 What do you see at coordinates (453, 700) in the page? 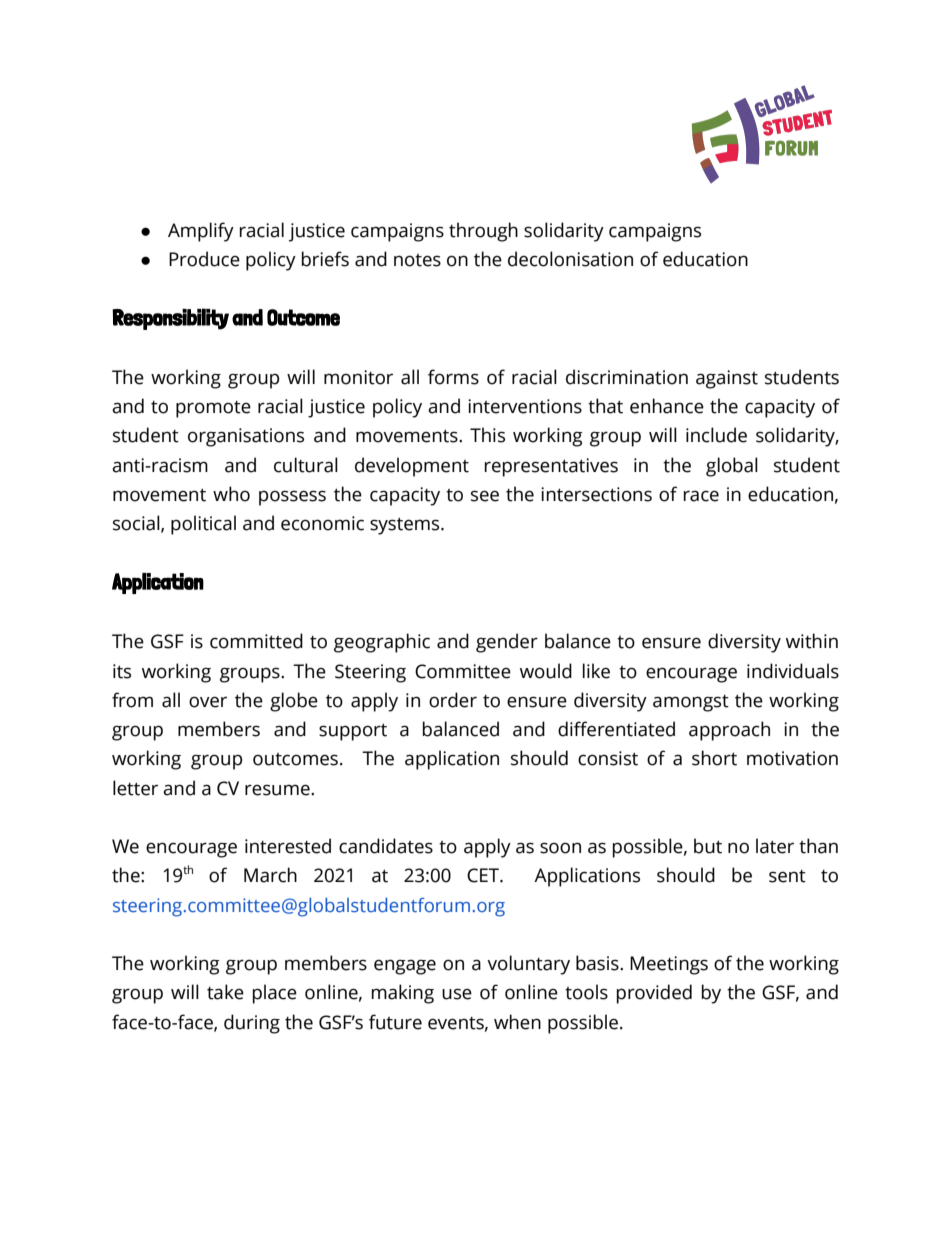
I see `order` at bounding box center [453, 700].
